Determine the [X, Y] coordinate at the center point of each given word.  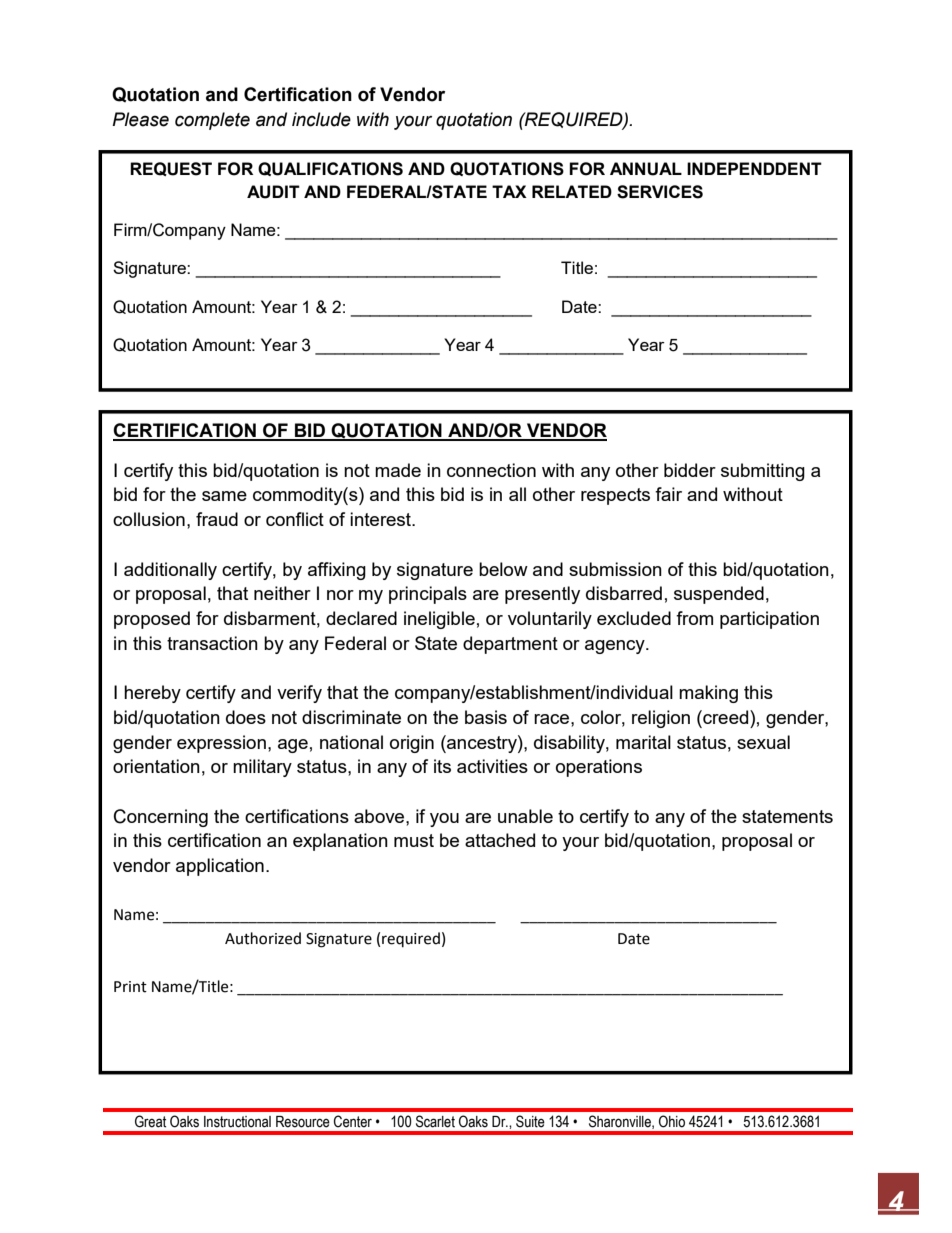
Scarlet [435, 1121]
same [224, 496]
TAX [509, 191]
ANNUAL [646, 169]
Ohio [672, 1121]
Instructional [237, 1122]
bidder [690, 470]
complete [212, 121]
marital [643, 742]
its [442, 766]
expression [221, 744]
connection [491, 470]
